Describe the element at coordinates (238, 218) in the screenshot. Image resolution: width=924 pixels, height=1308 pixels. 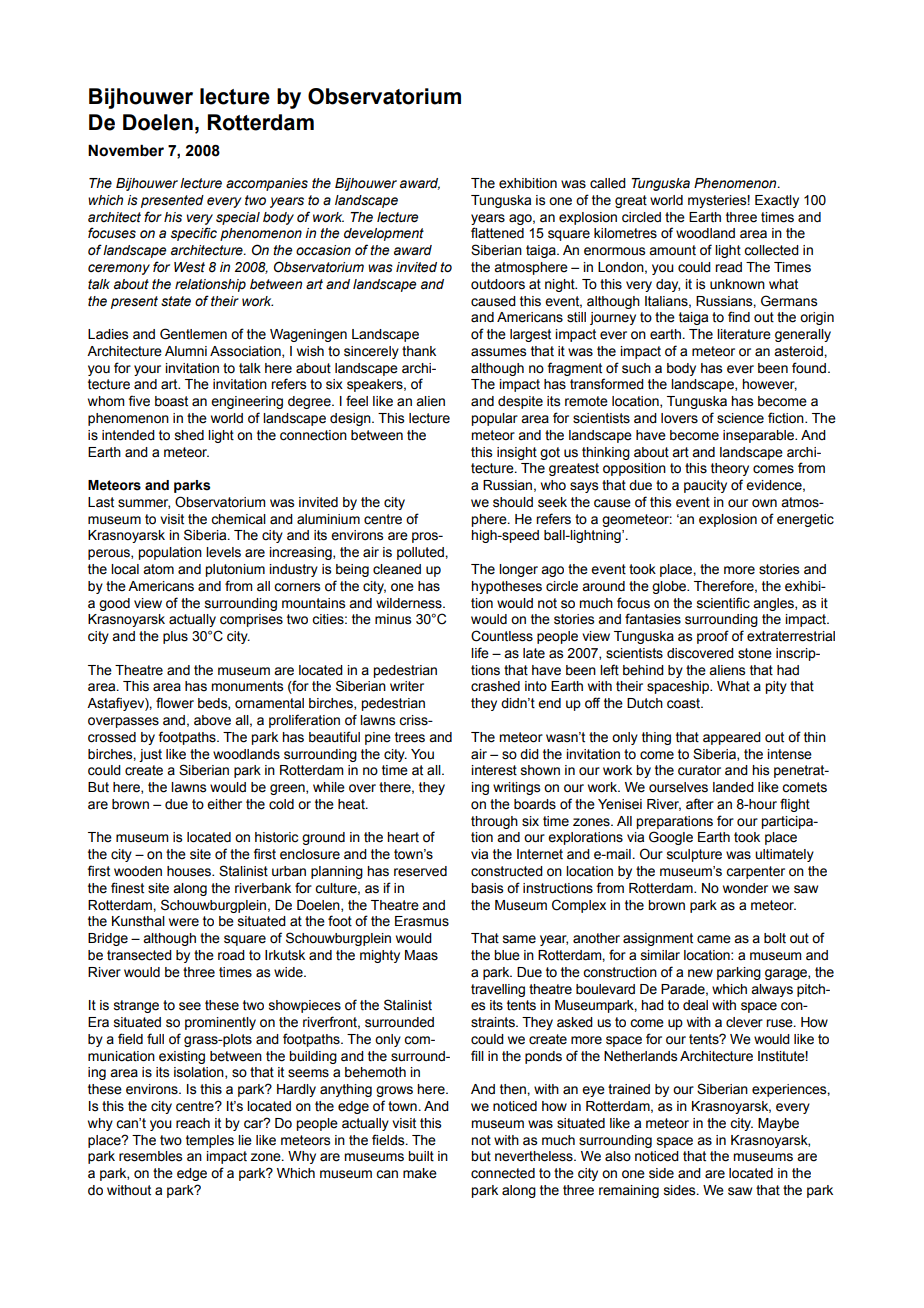
I see `special` at that location.
